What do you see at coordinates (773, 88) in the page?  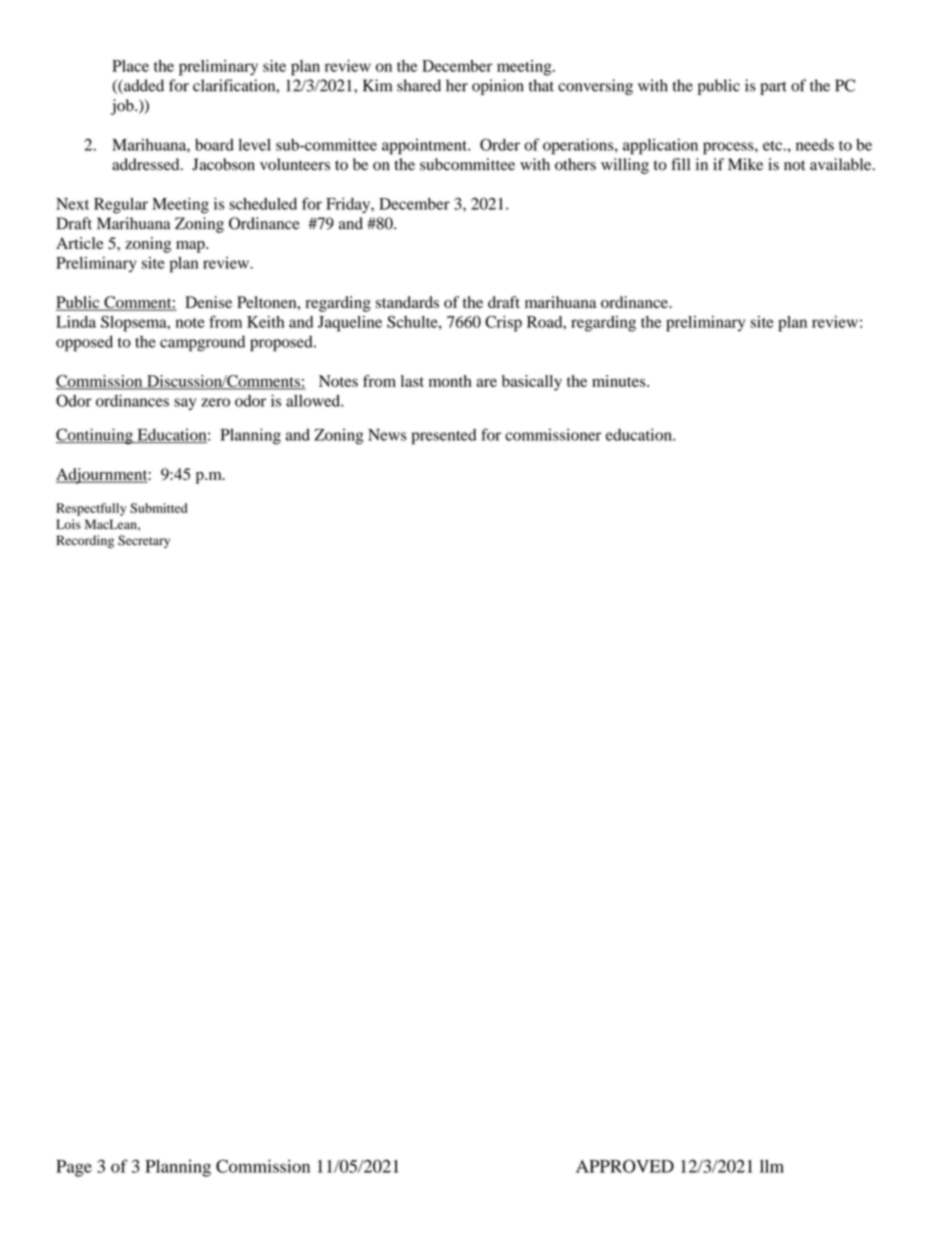 I see `part` at bounding box center [773, 88].
